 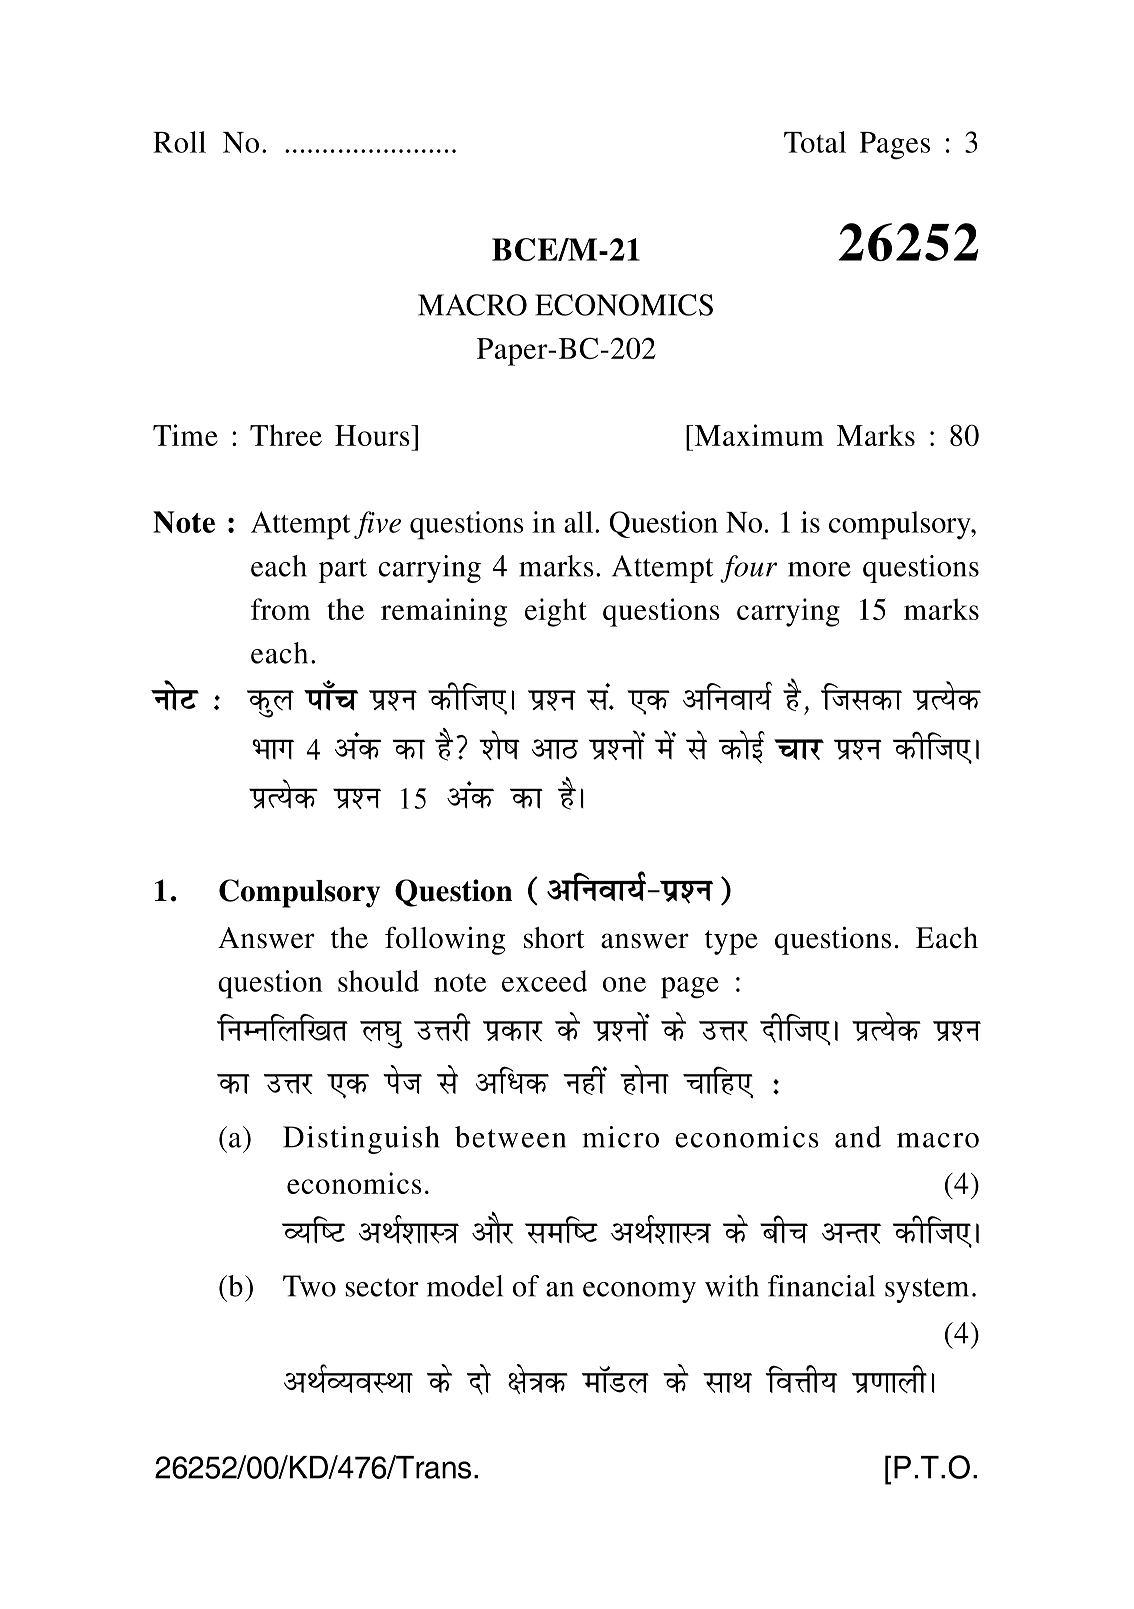 I want to click on should, so click(x=378, y=981).
